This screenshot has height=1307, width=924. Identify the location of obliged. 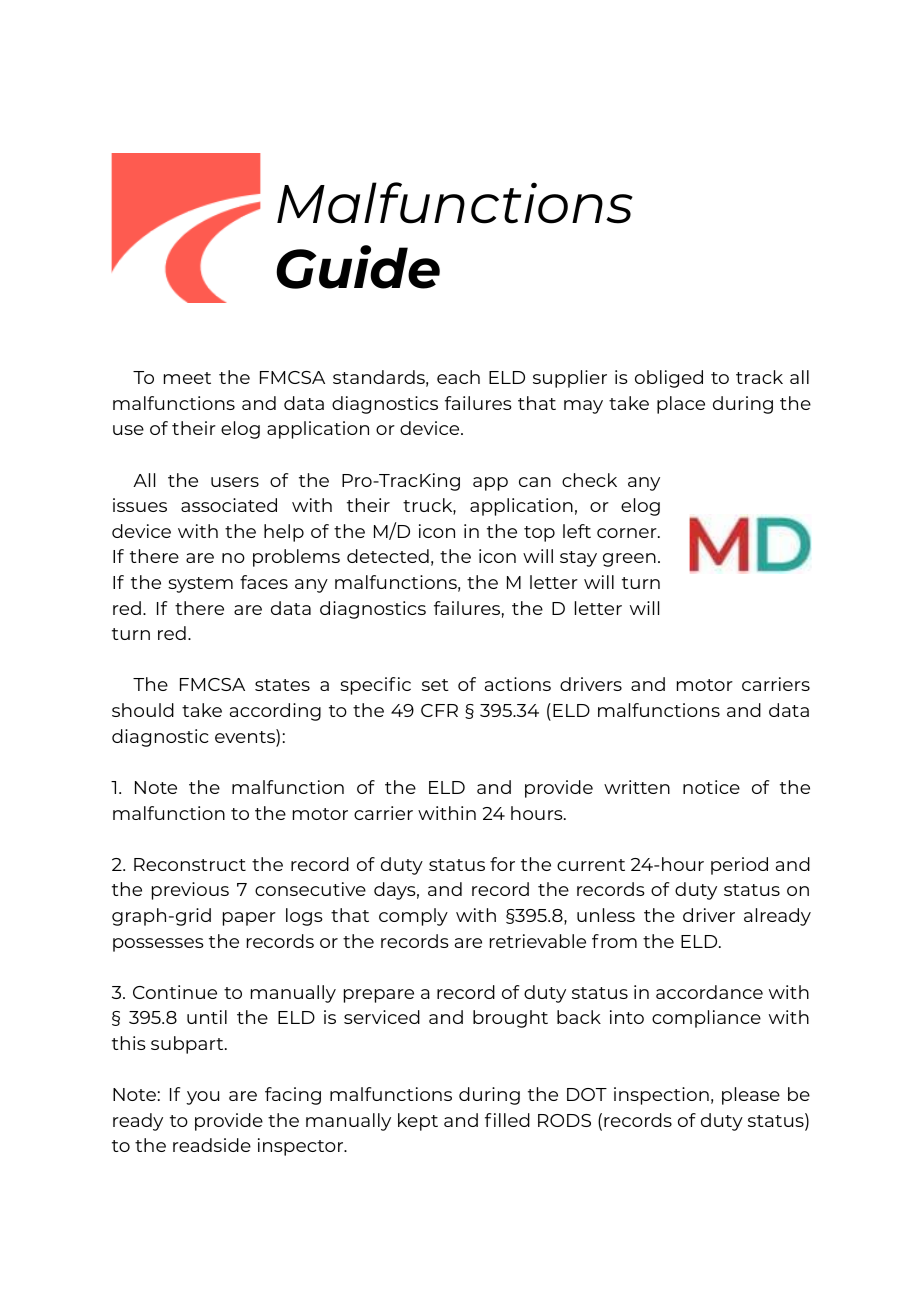
(669, 379).
